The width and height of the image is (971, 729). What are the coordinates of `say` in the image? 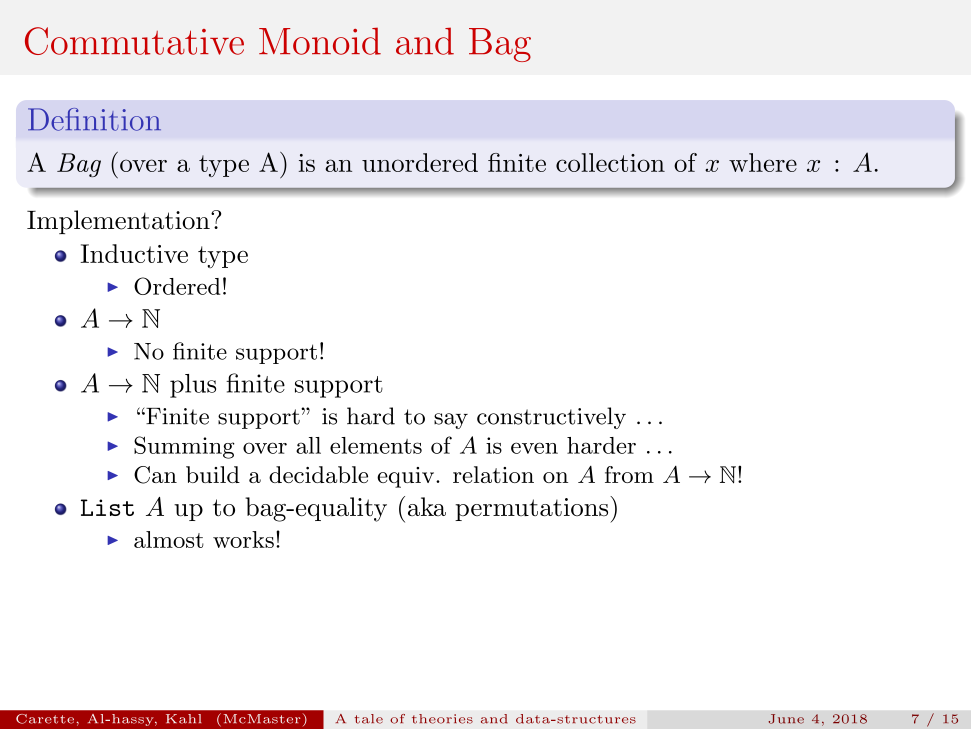 It's located at (451, 421).
